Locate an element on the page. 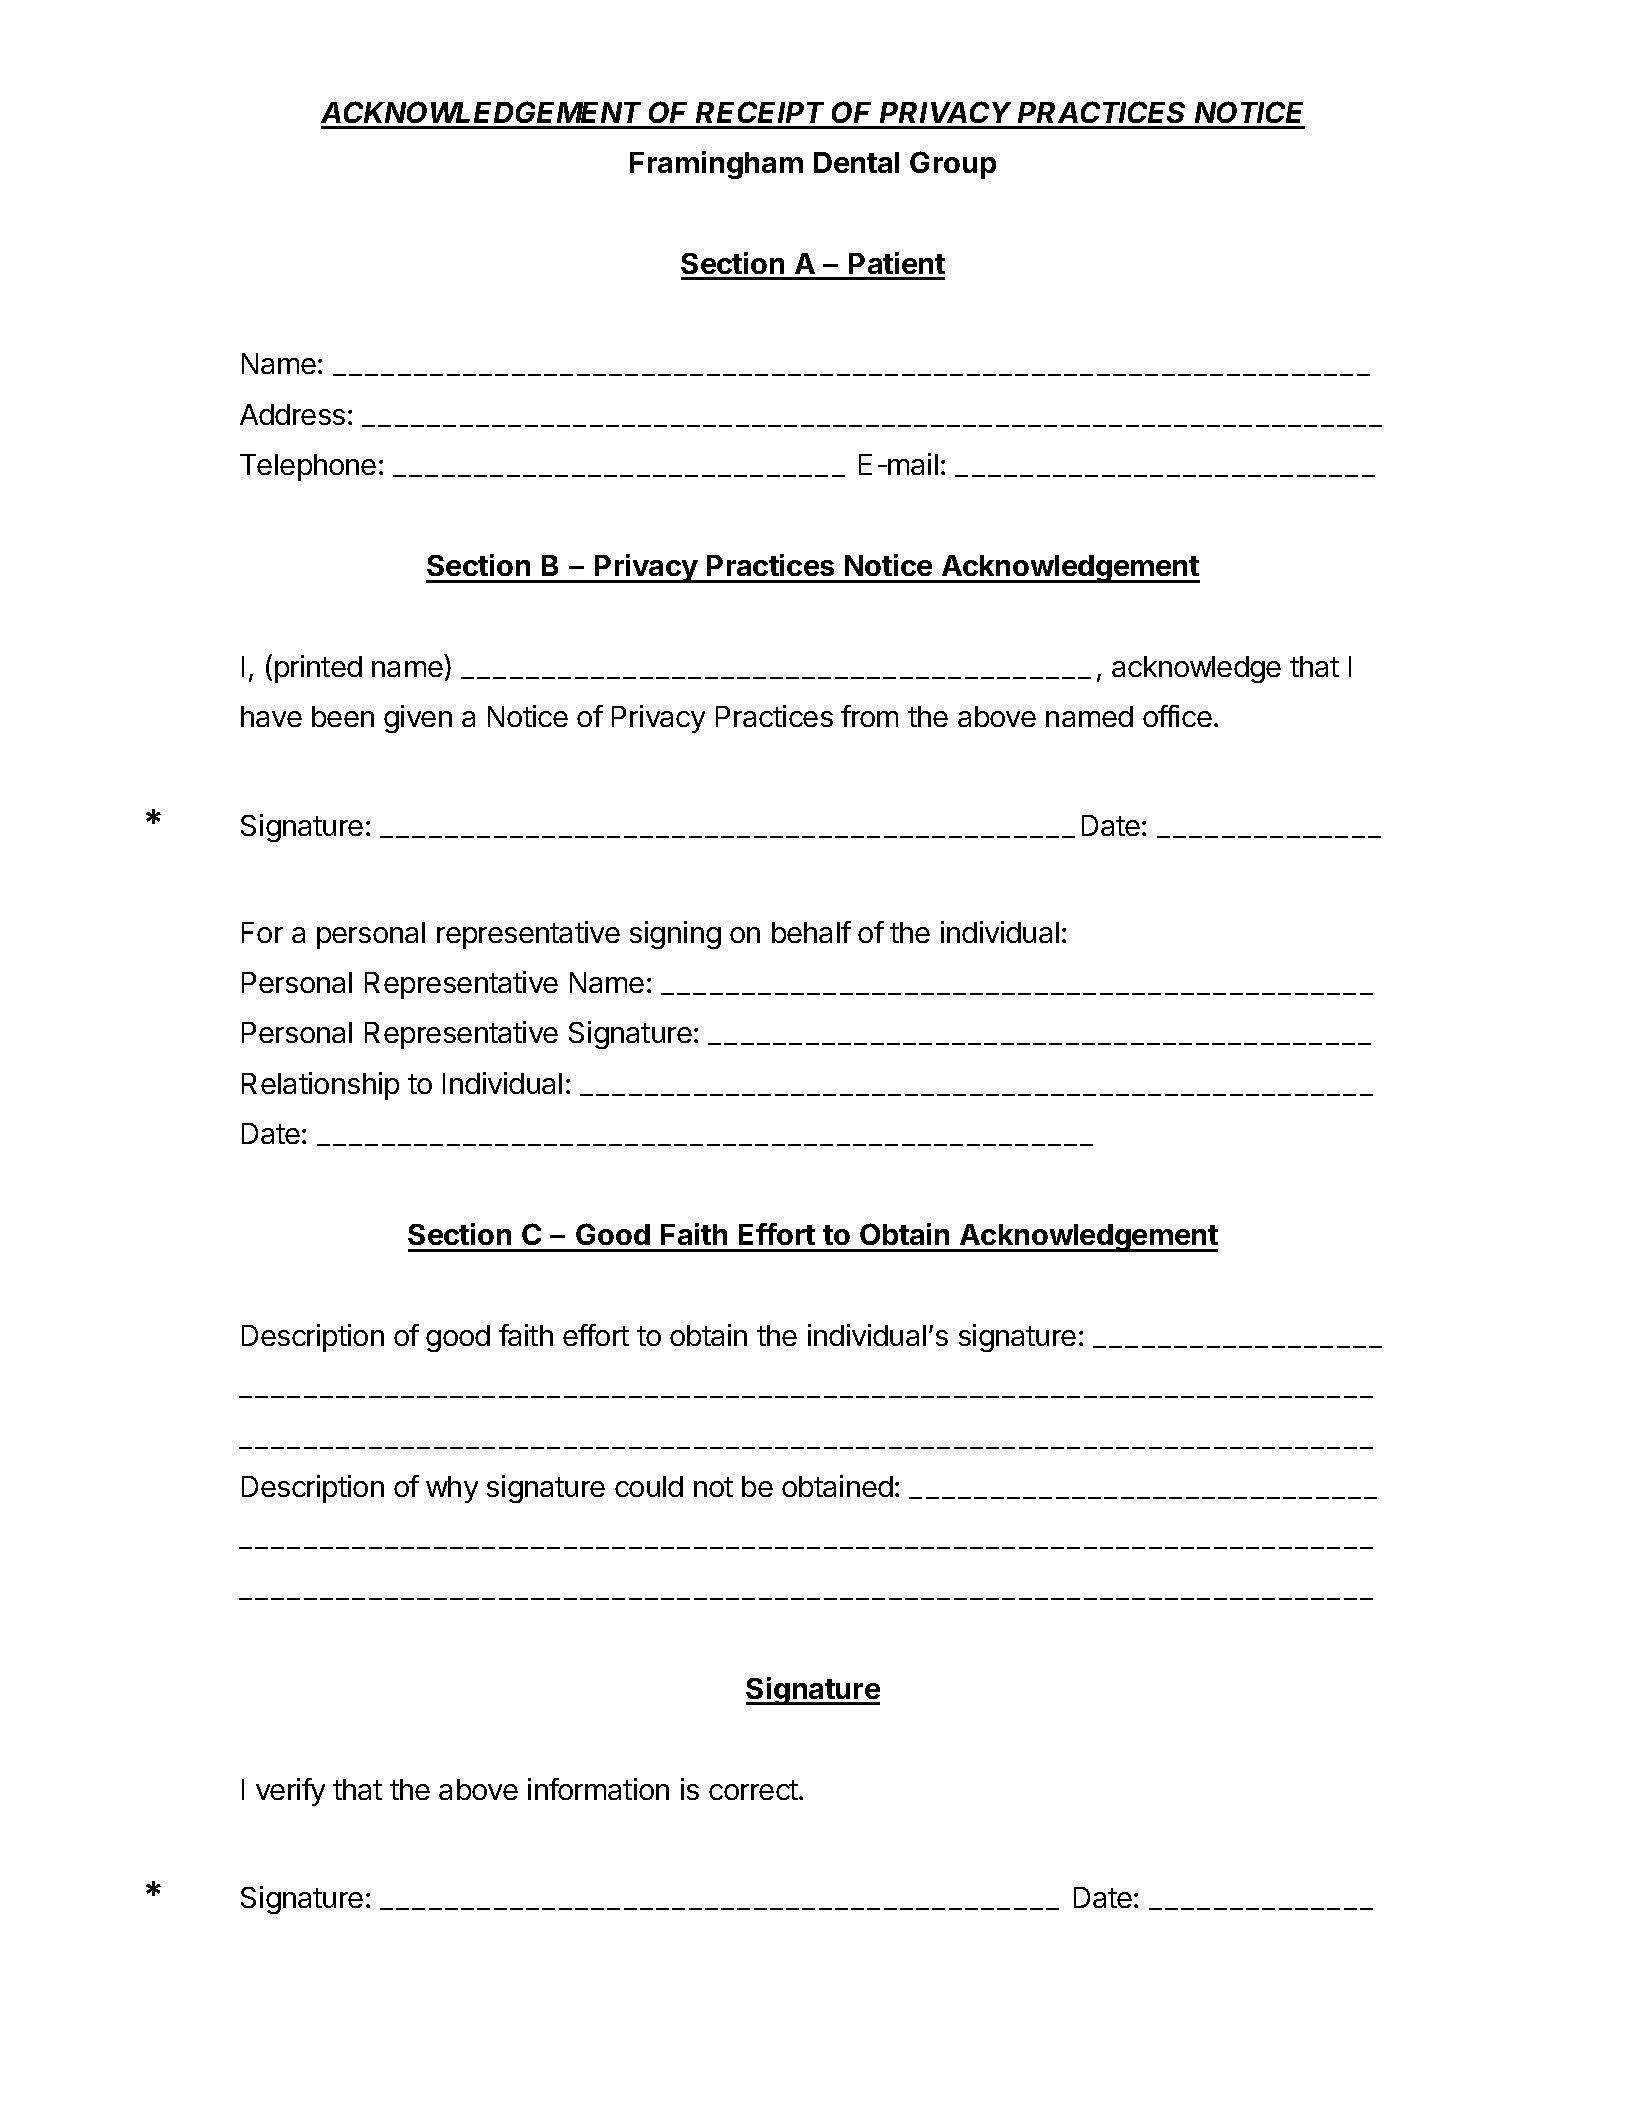  Address is located at coordinates (292, 414).
